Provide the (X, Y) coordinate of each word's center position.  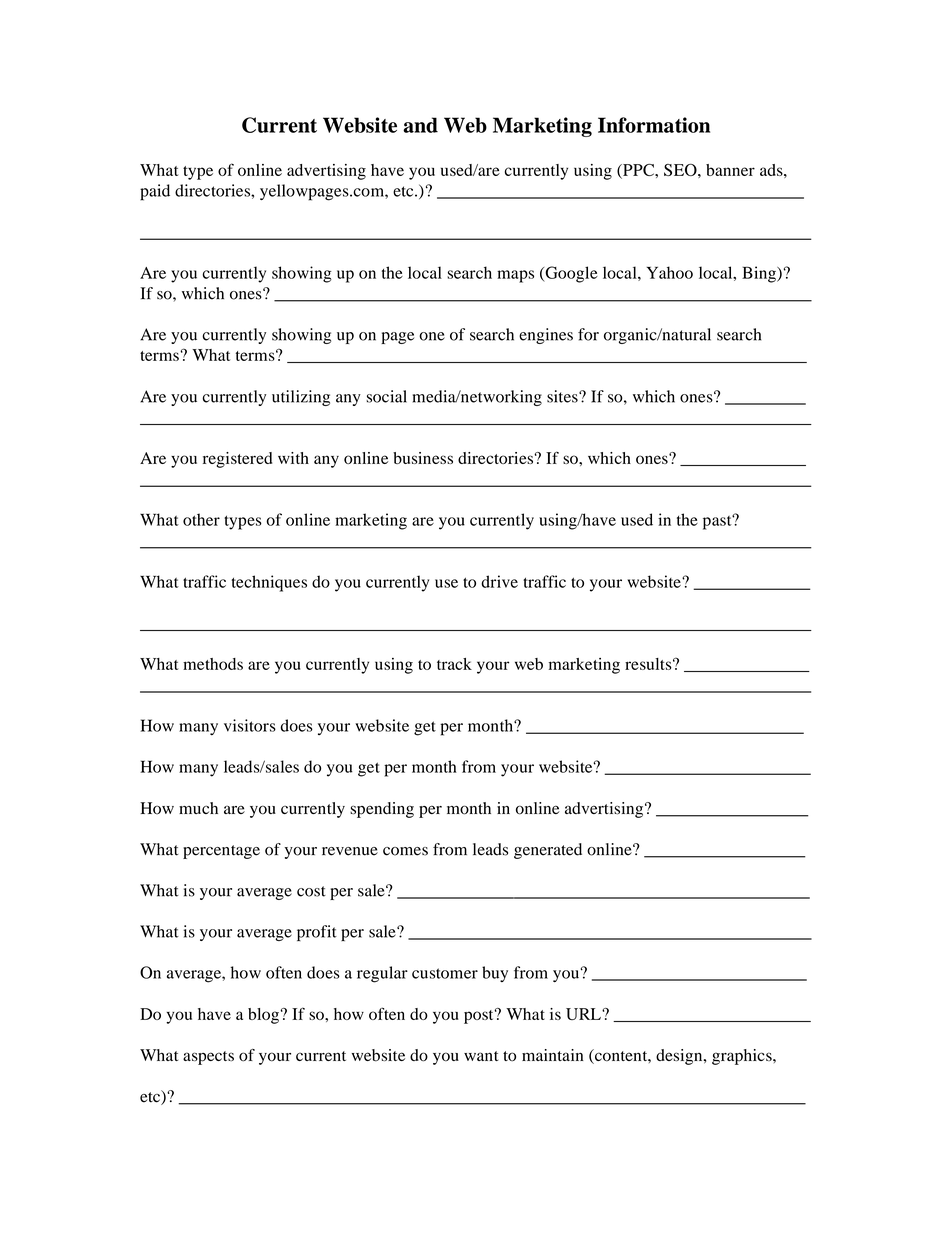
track (454, 664)
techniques (269, 583)
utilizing (301, 398)
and (420, 125)
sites (563, 396)
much (198, 808)
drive (499, 581)
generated (548, 851)
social (386, 396)
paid (155, 192)
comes (405, 851)
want (481, 1056)
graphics (743, 1057)
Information (654, 125)
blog (263, 1016)
